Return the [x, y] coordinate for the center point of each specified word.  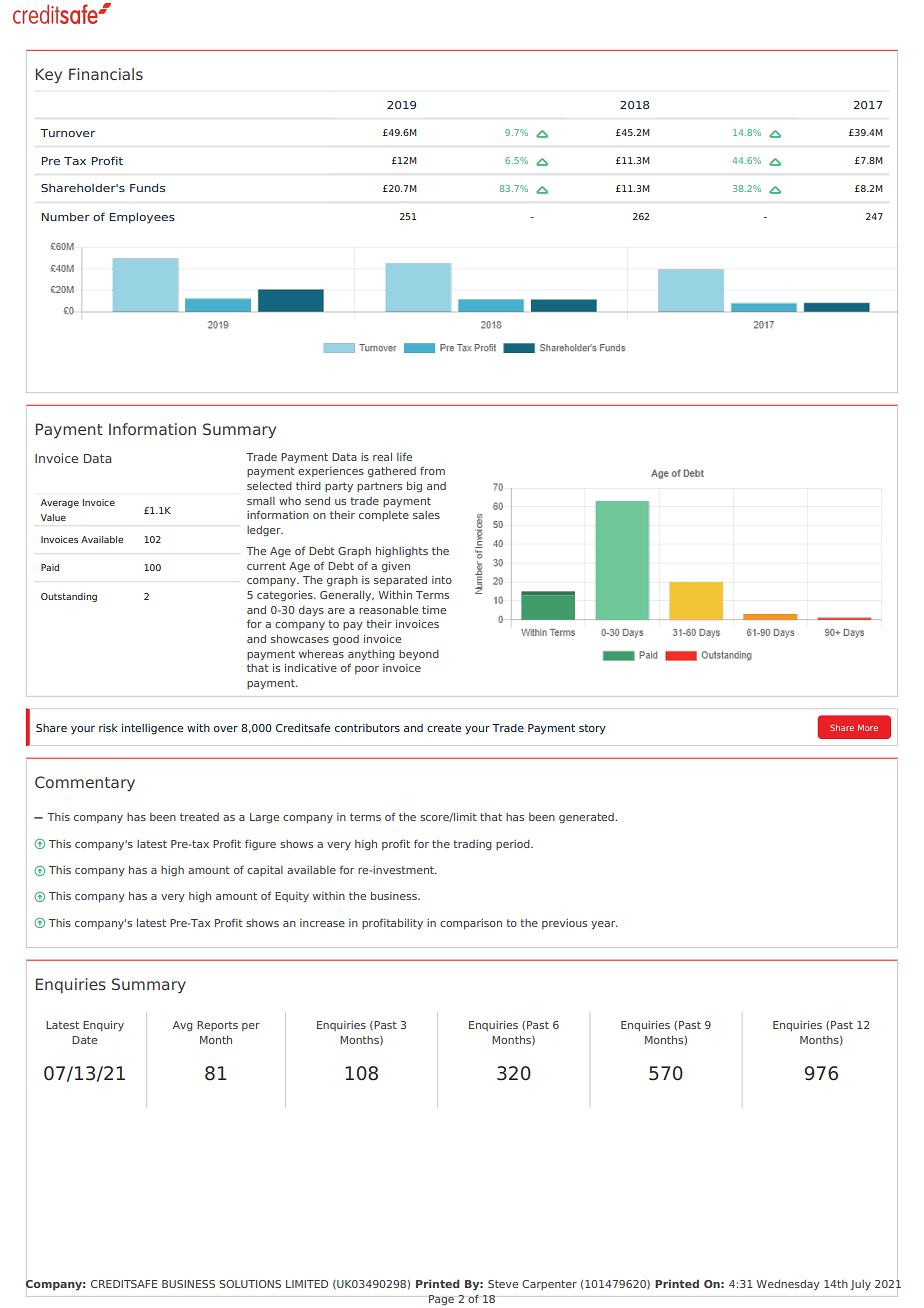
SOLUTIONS [250, 1284]
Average [60, 503]
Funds [147, 187]
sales [426, 515]
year [604, 925]
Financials [106, 74]
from [432, 470]
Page [441, 1300]
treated [199, 817]
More [868, 728]
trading [472, 845]
